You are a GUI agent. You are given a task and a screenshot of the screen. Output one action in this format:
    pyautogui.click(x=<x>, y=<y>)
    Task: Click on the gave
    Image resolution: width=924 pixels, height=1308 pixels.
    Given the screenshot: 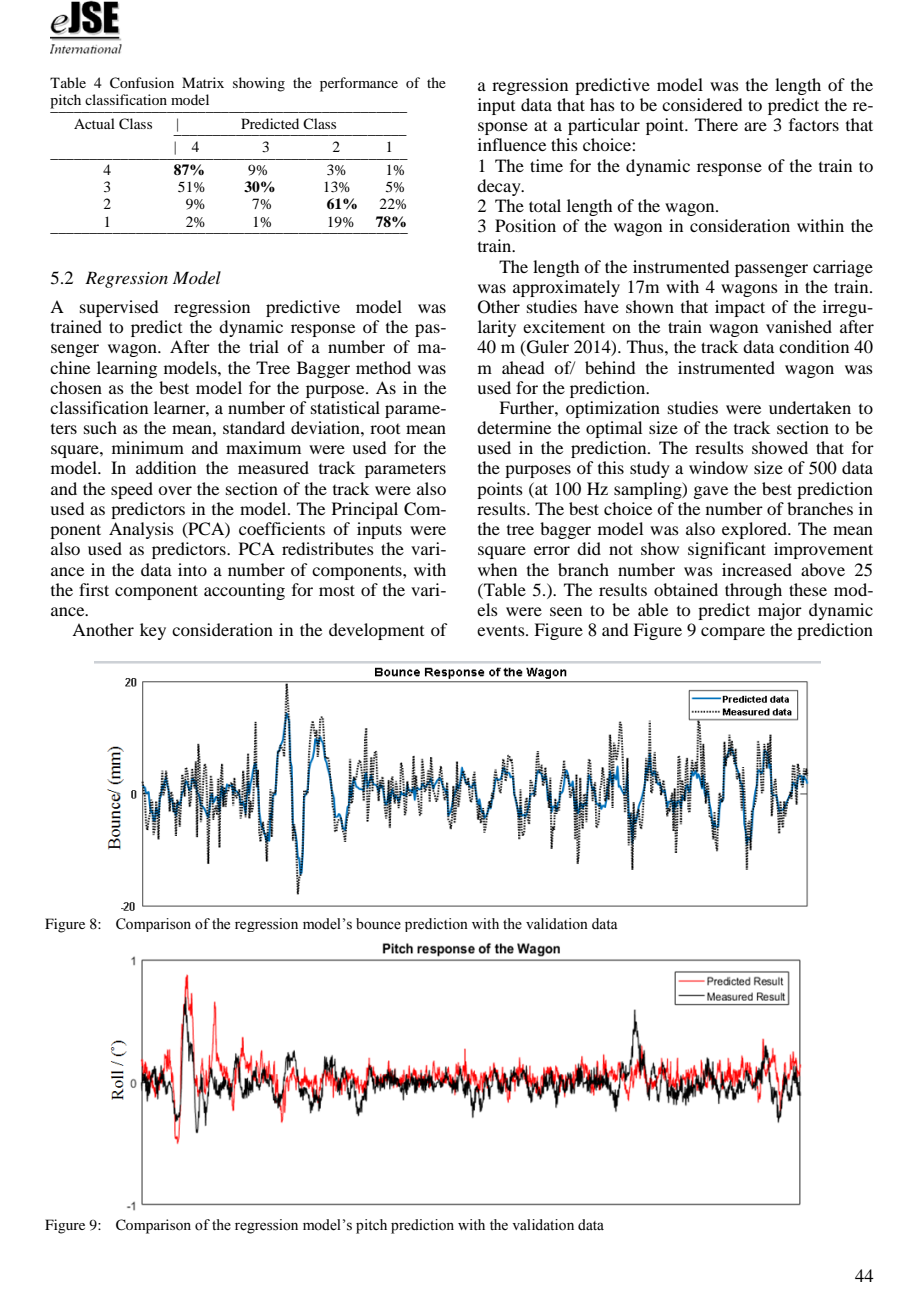 What is the action you would take?
    pyautogui.click(x=710, y=492)
